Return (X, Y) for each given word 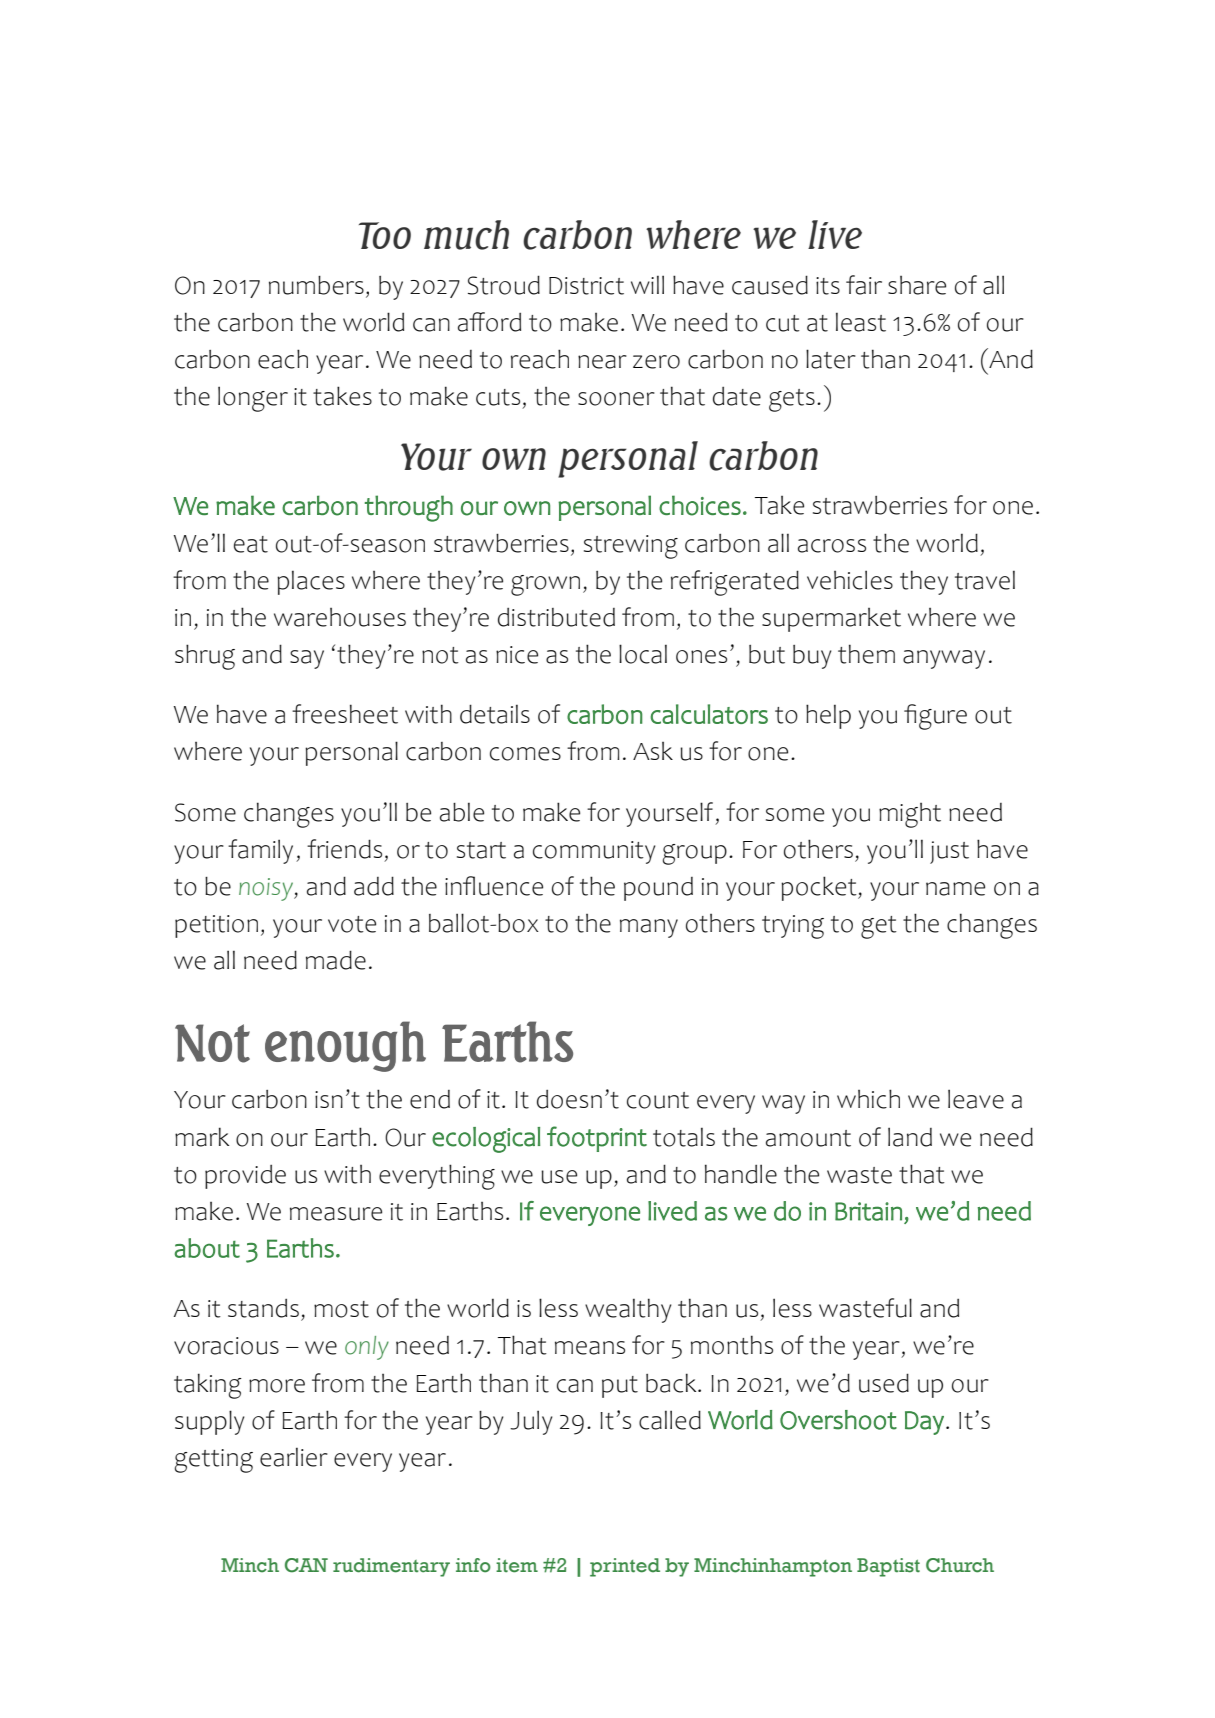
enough (345, 1046)
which (868, 1099)
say (307, 659)
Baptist (888, 1567)
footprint (597, 1139)
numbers (316, 285)
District (586, 286)
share (917, 285)
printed (625, 1567)
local (643, 654)
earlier (294, 1457)
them (866, 654)
